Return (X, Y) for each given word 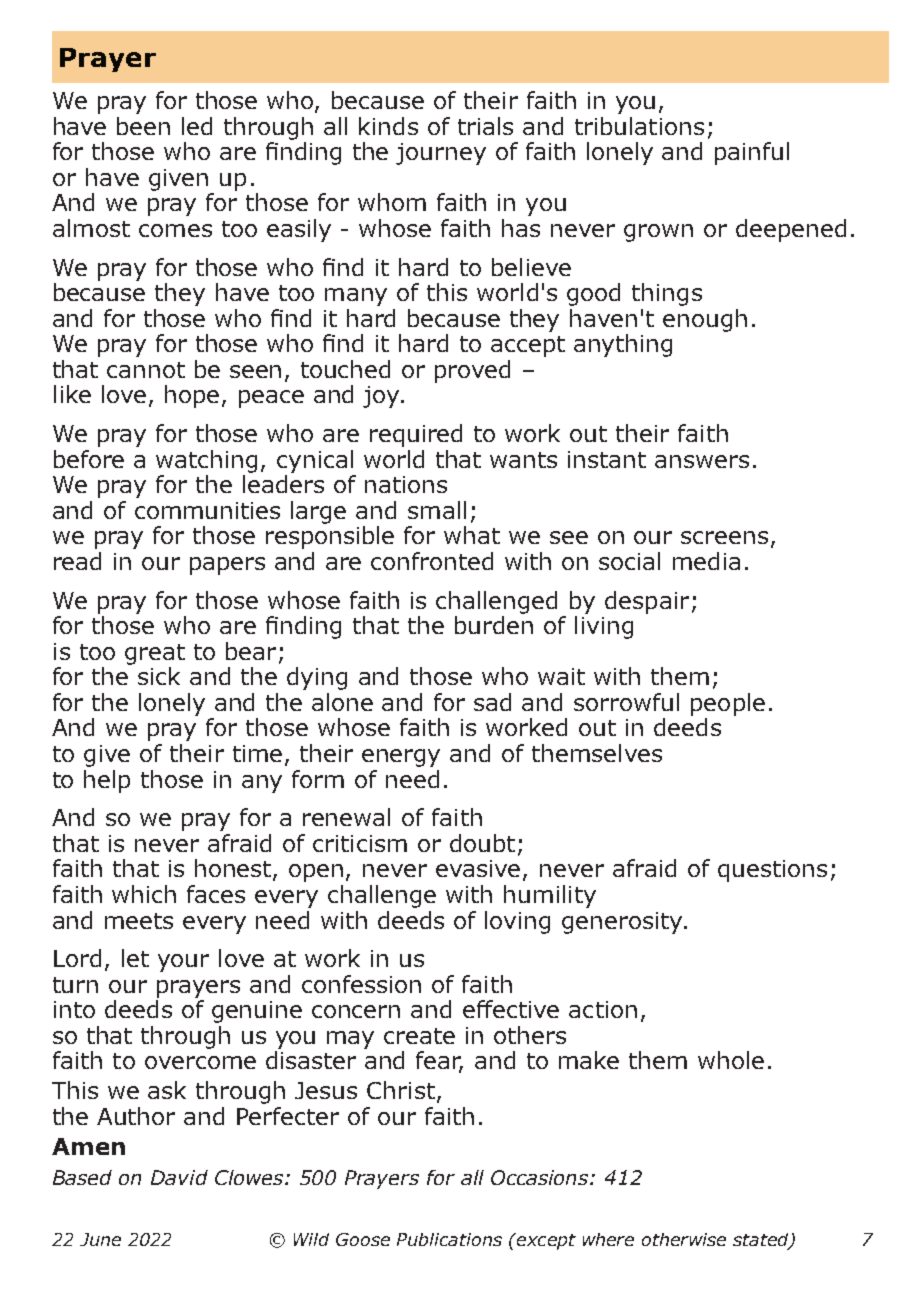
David (179, 1177)
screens (724, 537)
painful (752, 153)
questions (772, 871)
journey (441, 154)
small (437, 510)
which (144, 894)
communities (207, 510)
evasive (480, 870)
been (143, 126)
